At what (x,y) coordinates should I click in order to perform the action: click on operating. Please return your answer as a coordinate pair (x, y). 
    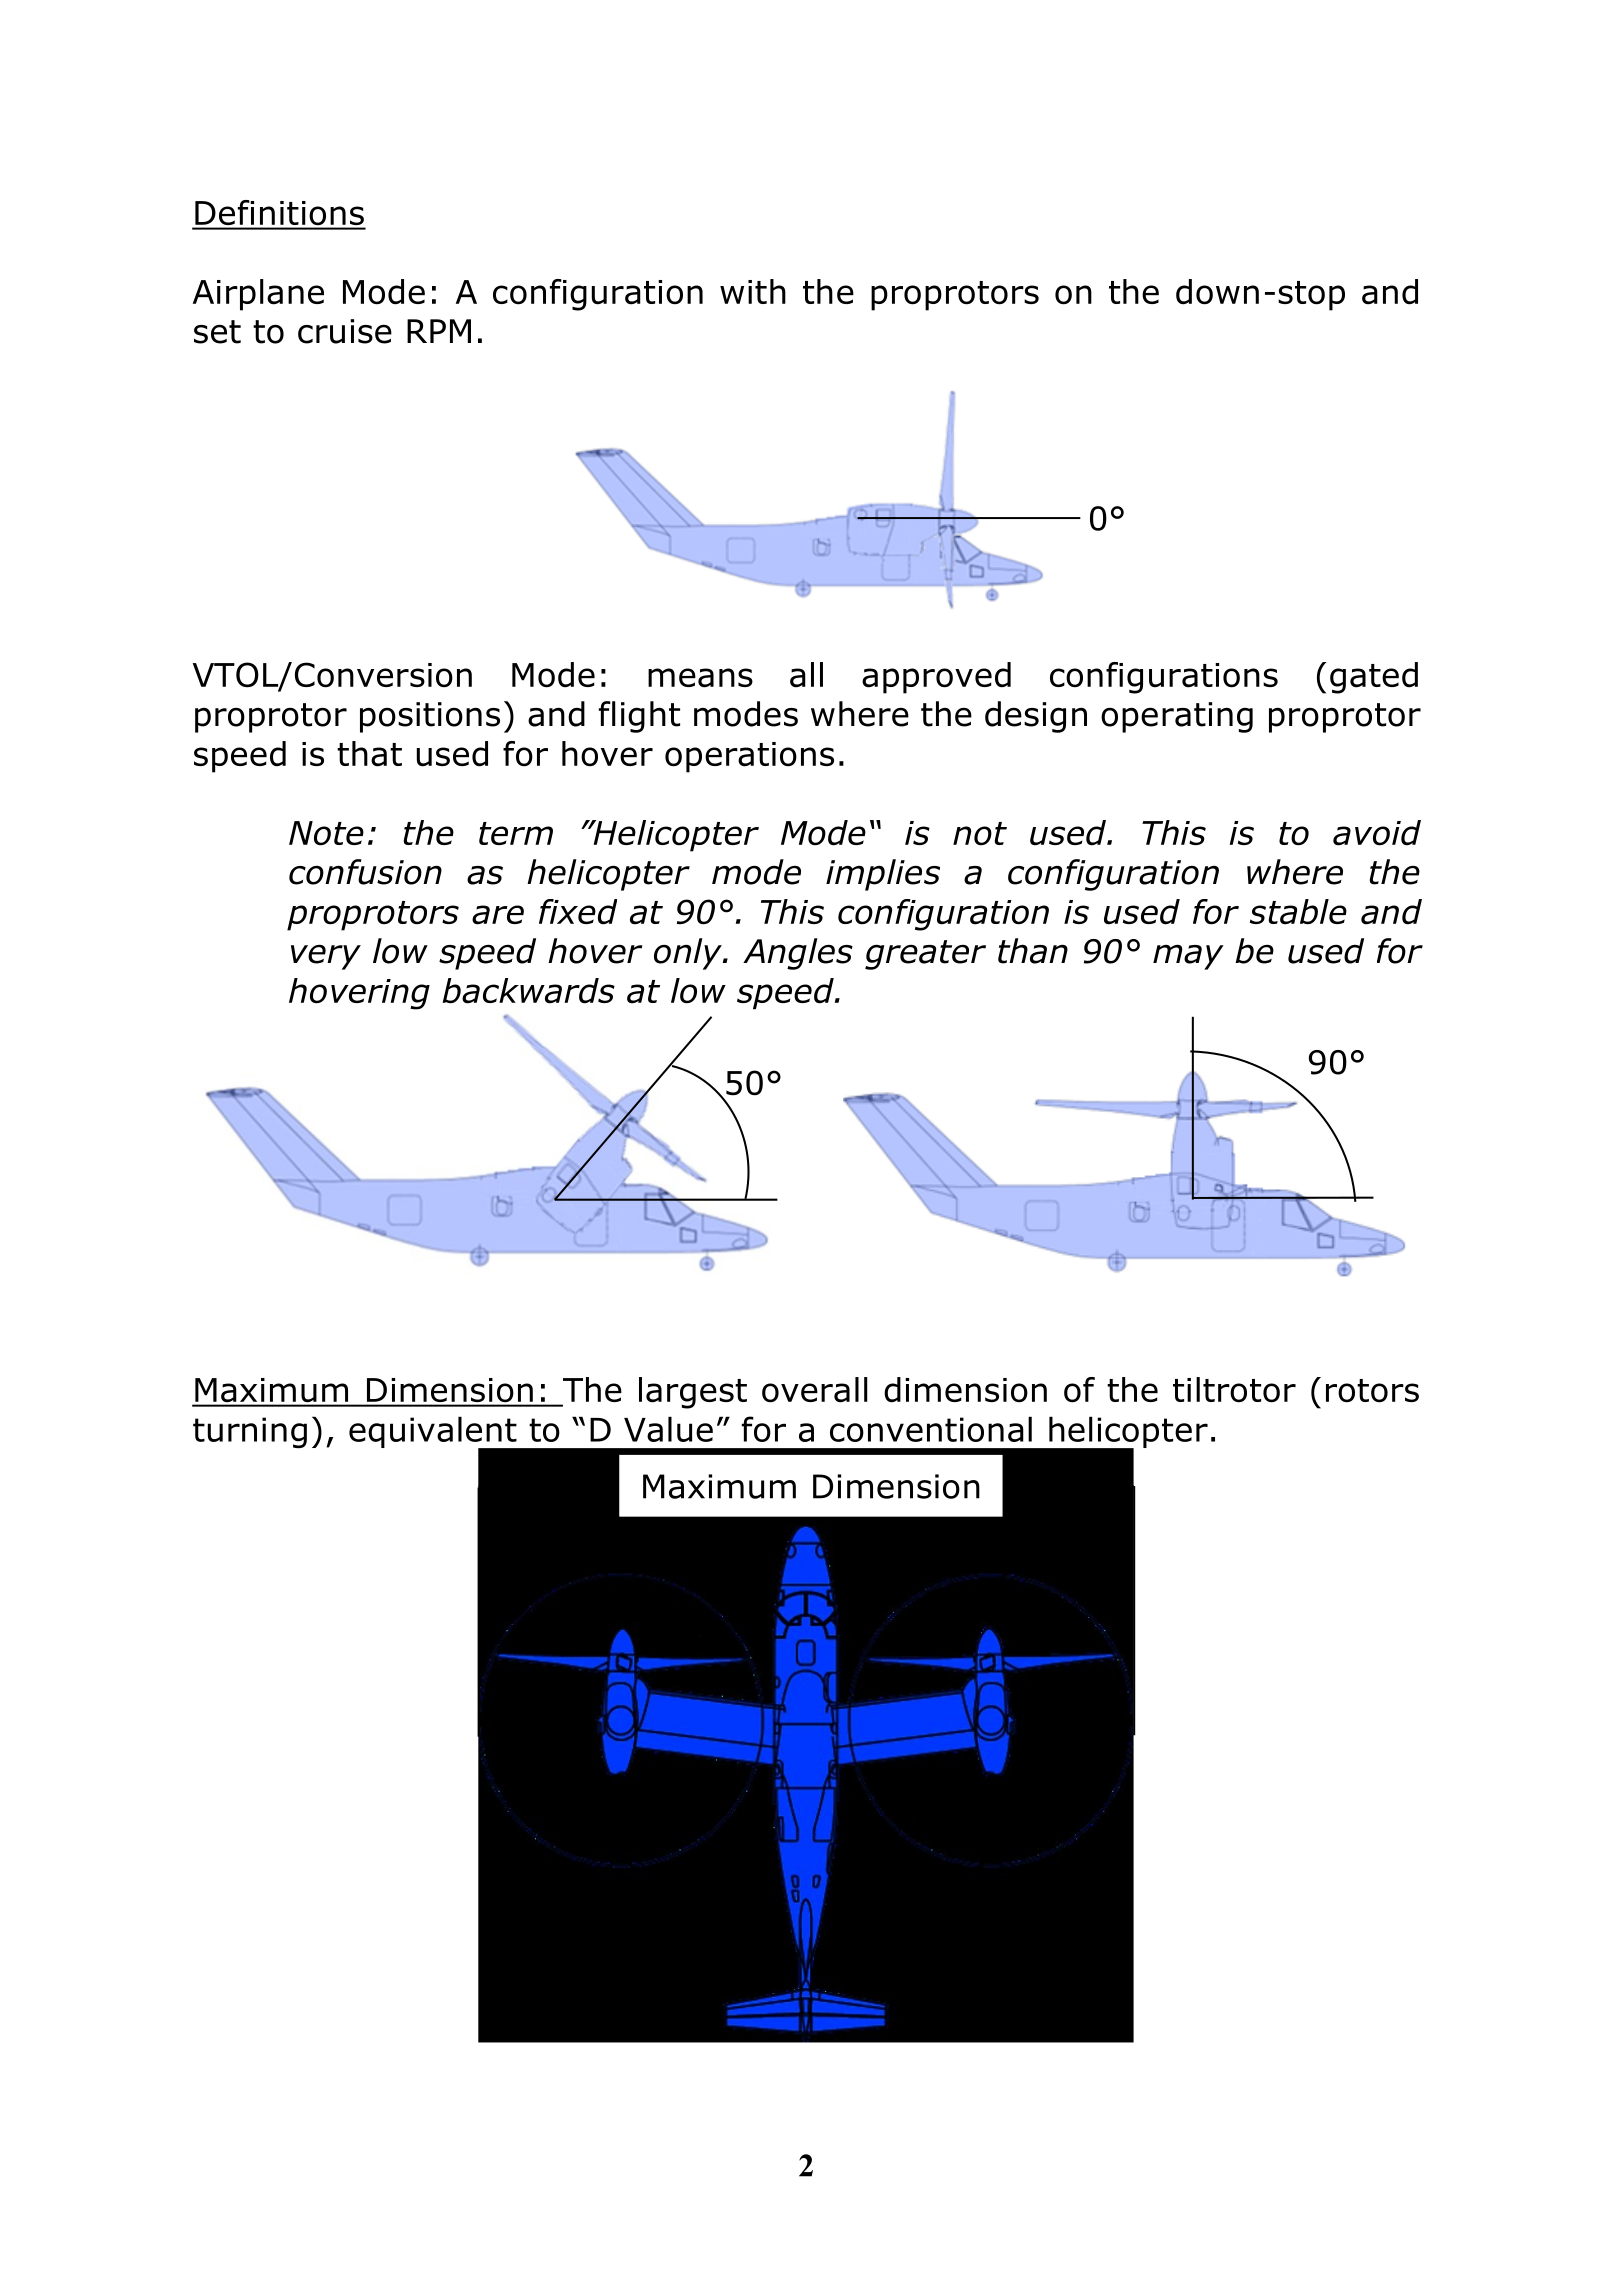
    Looking at the image, I should click on (1177, 717).
